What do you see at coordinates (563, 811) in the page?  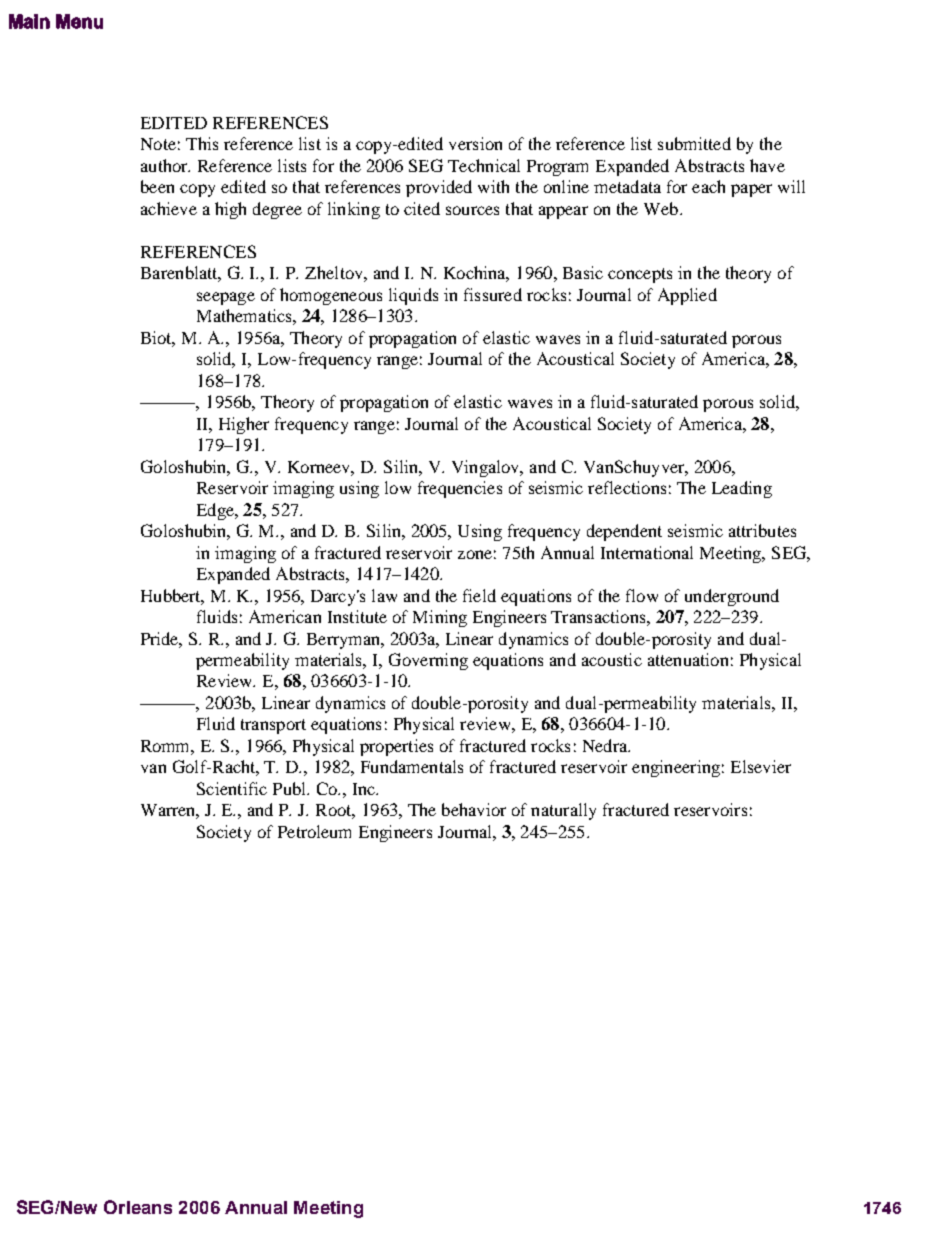 I see `naturally` at bounding box center [563, 811].
